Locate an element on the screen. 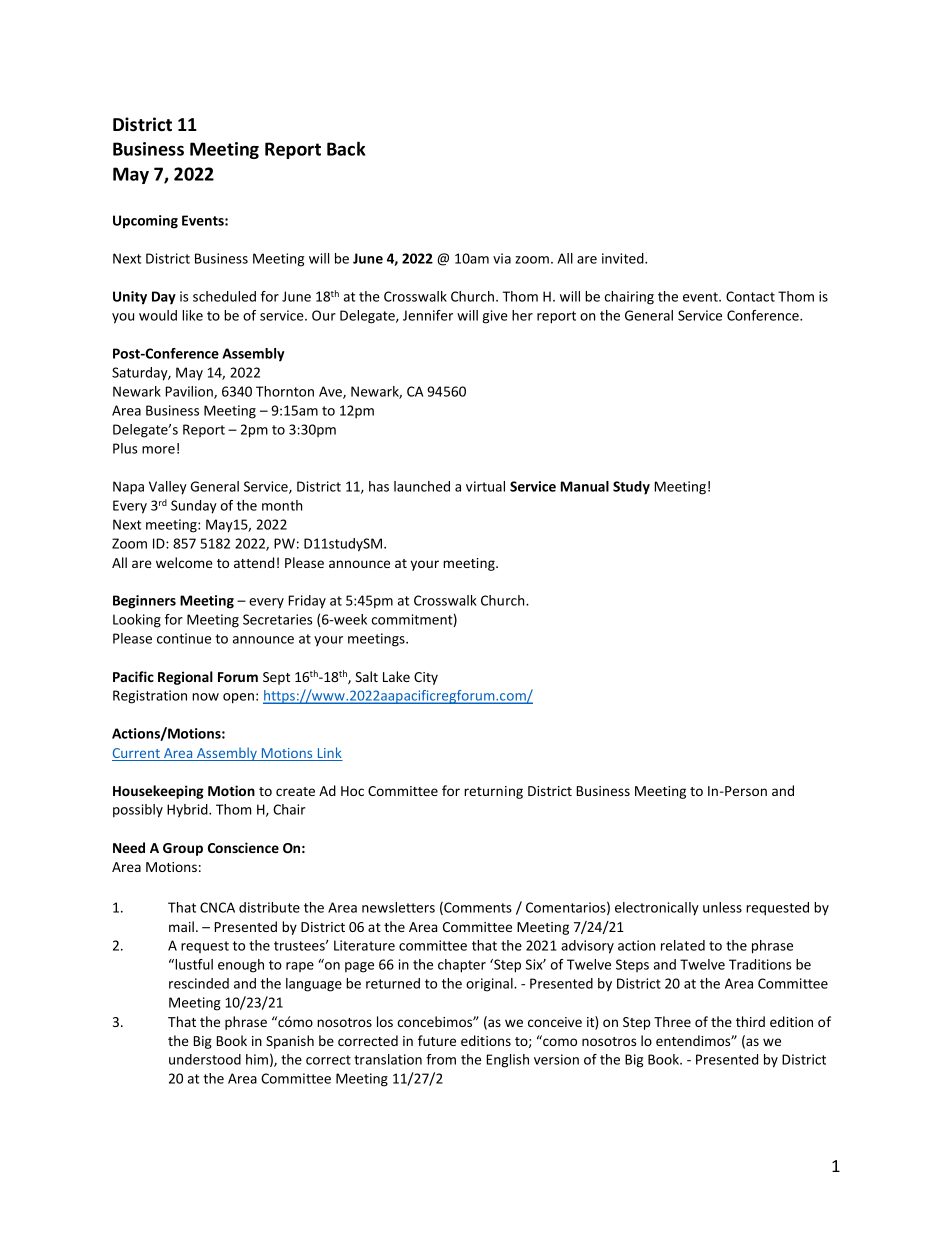 The height and width of the screenshot is (1233, 952). Upcoming is located at coordinates (145, 222).
